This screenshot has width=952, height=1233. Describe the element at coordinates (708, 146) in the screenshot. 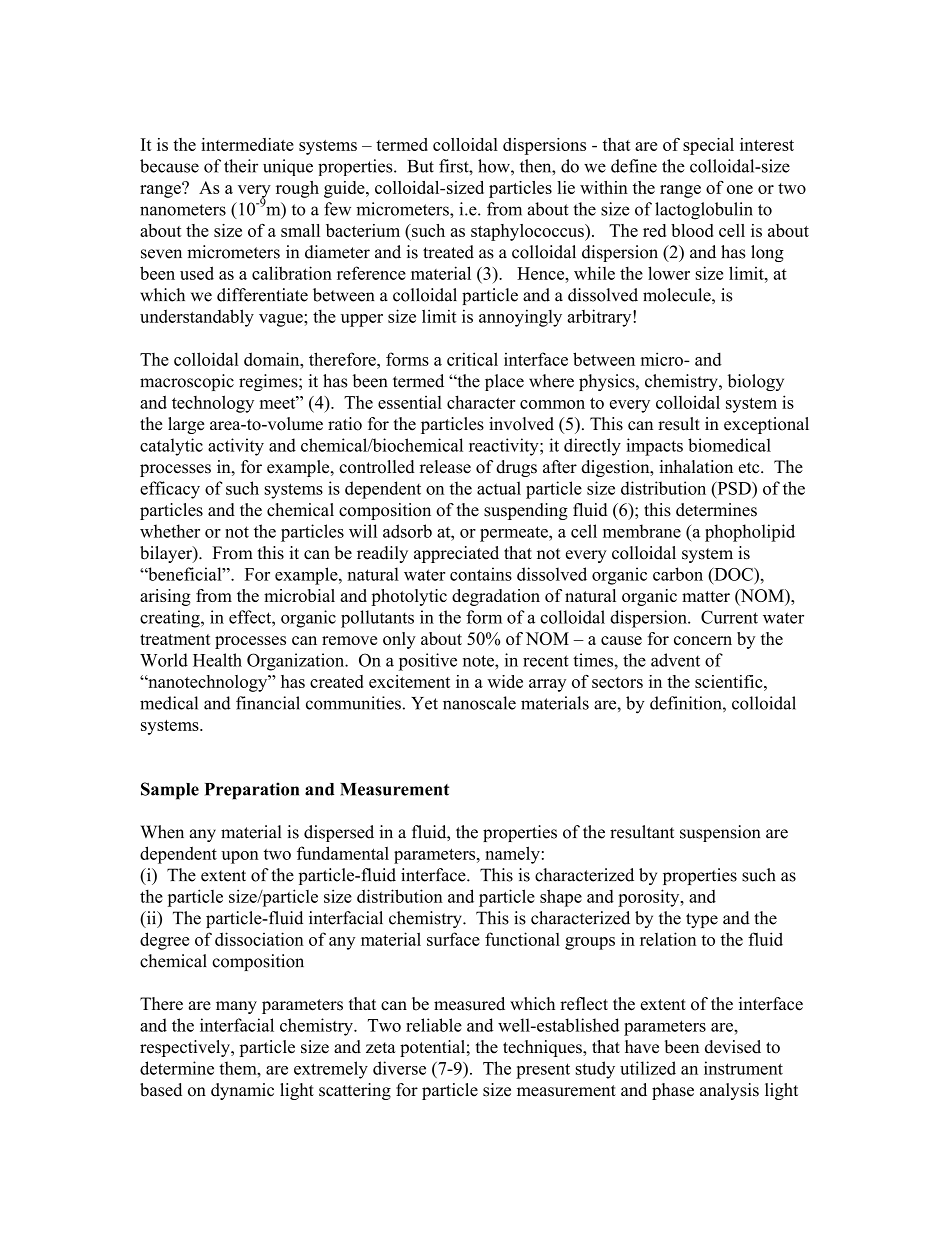

I see `special` at that location.
